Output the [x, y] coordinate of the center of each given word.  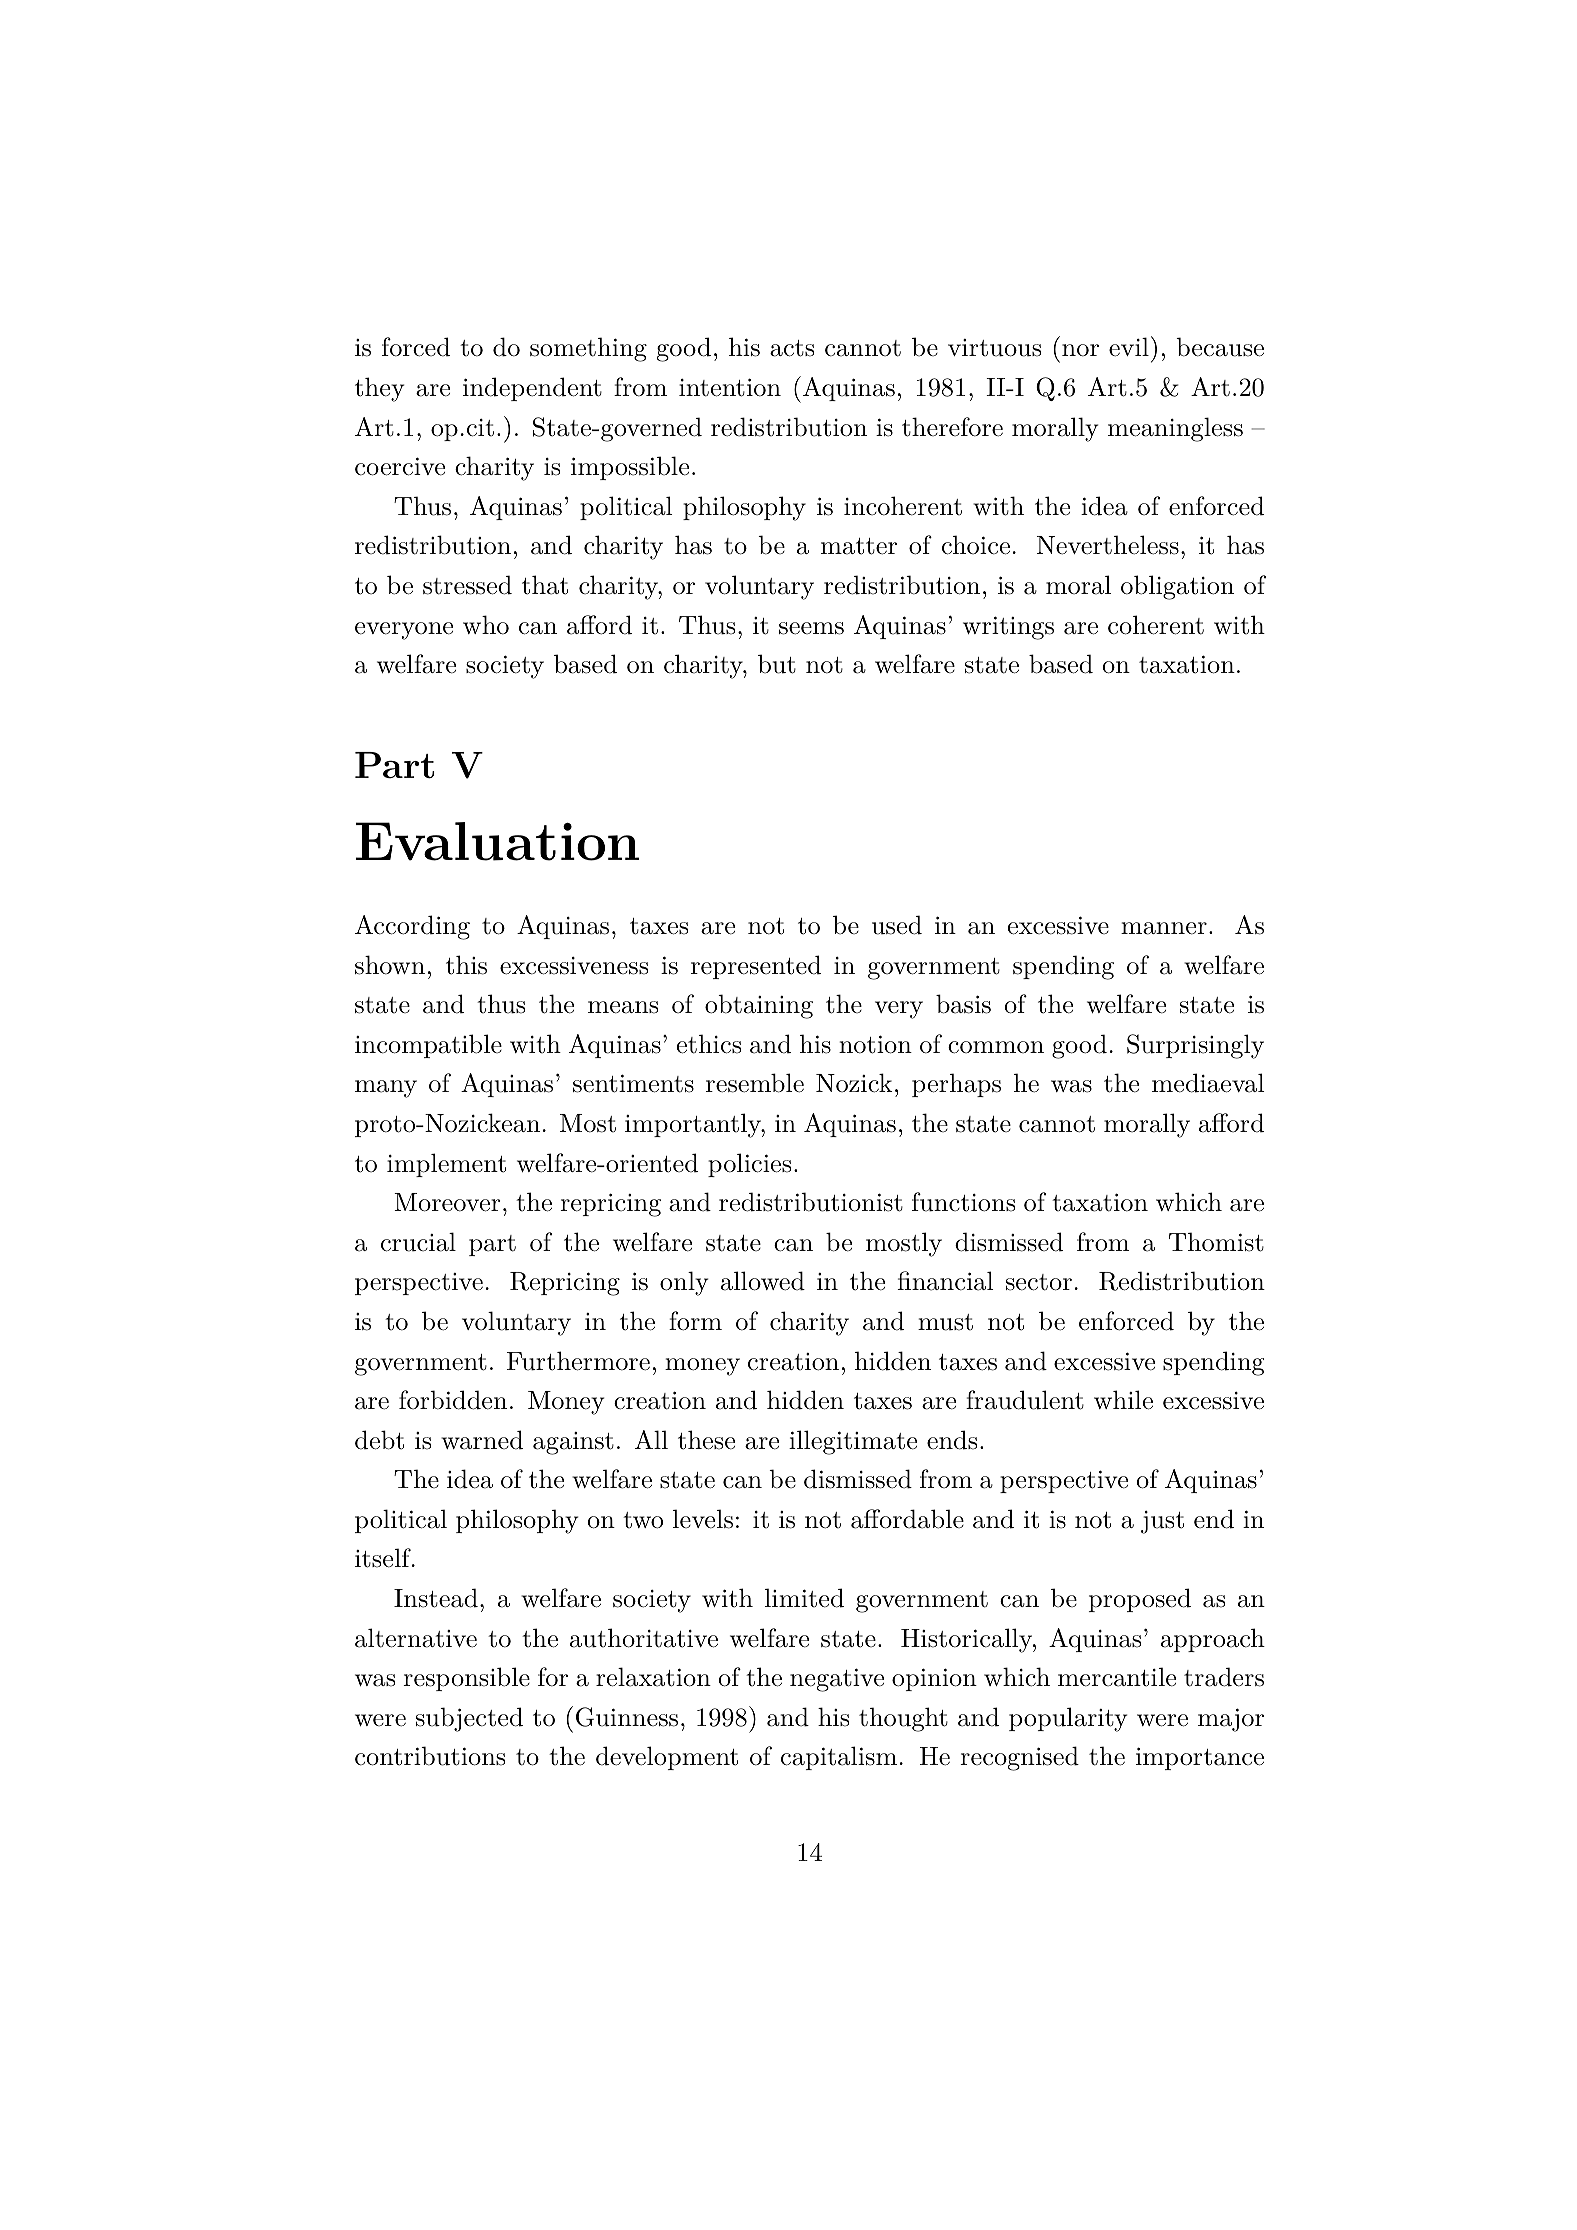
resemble [755, 1083]
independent [532, 389]
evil [1129, 347]
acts [792, 348]
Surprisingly [1195, 1046]
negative [837, 1680]
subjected [469, 1719]
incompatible [428, 1046]
